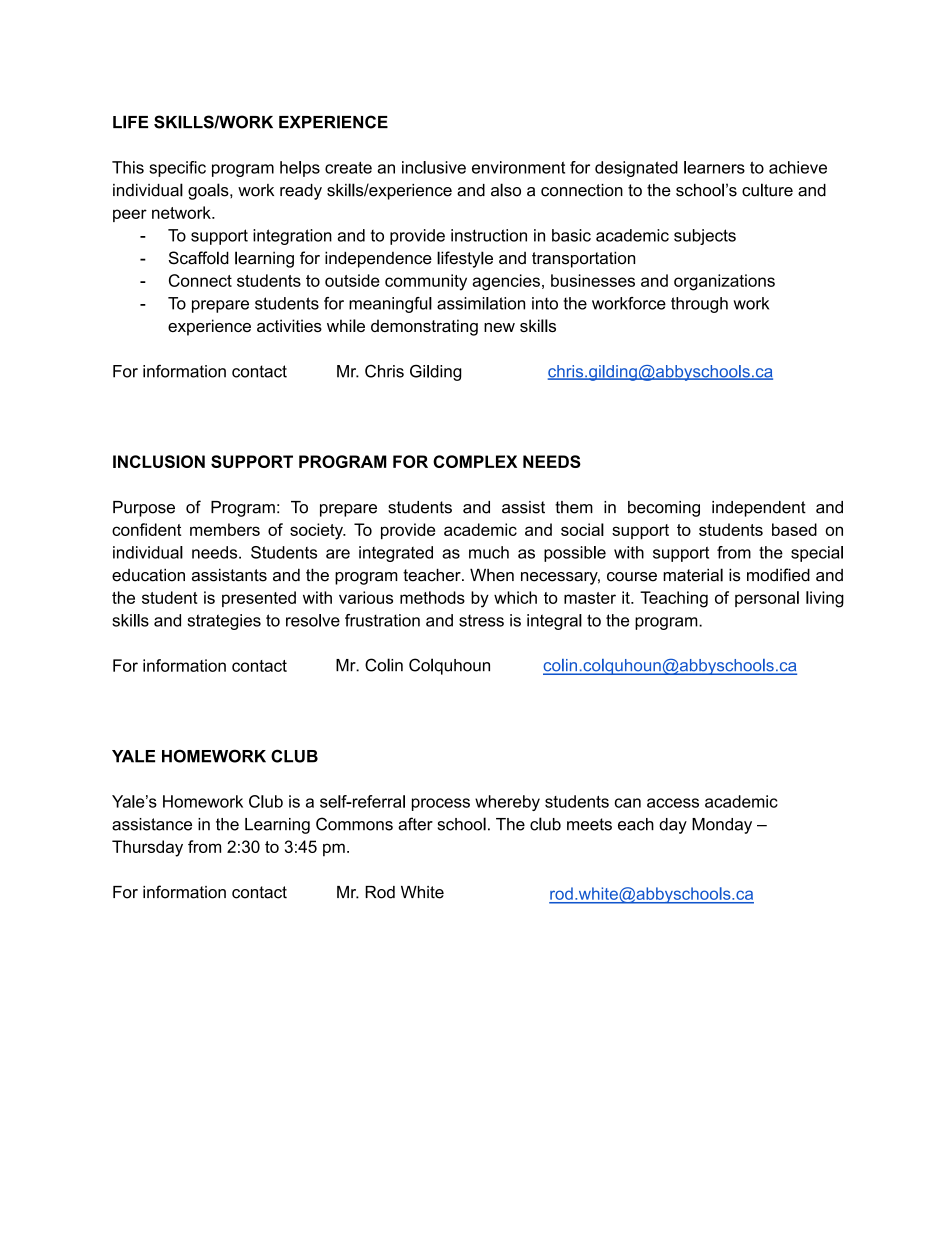 This screenshot has height=1233, width=952. What do you see at coordinates (722, 826) in the screenshot?
I see `Monday` at bounding box center [722, 826].
